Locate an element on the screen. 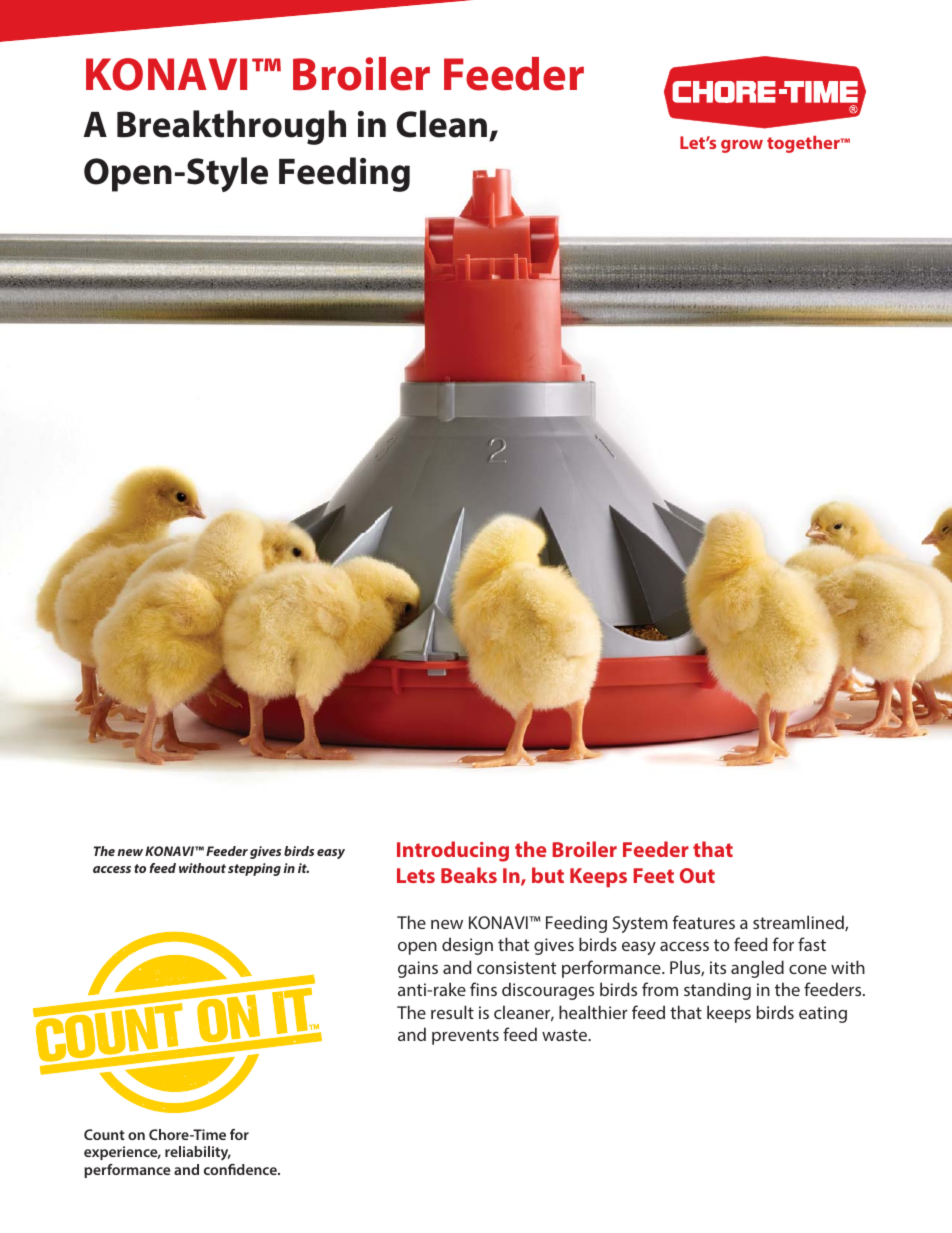  Beaks is located at coordinates (469, 875).
